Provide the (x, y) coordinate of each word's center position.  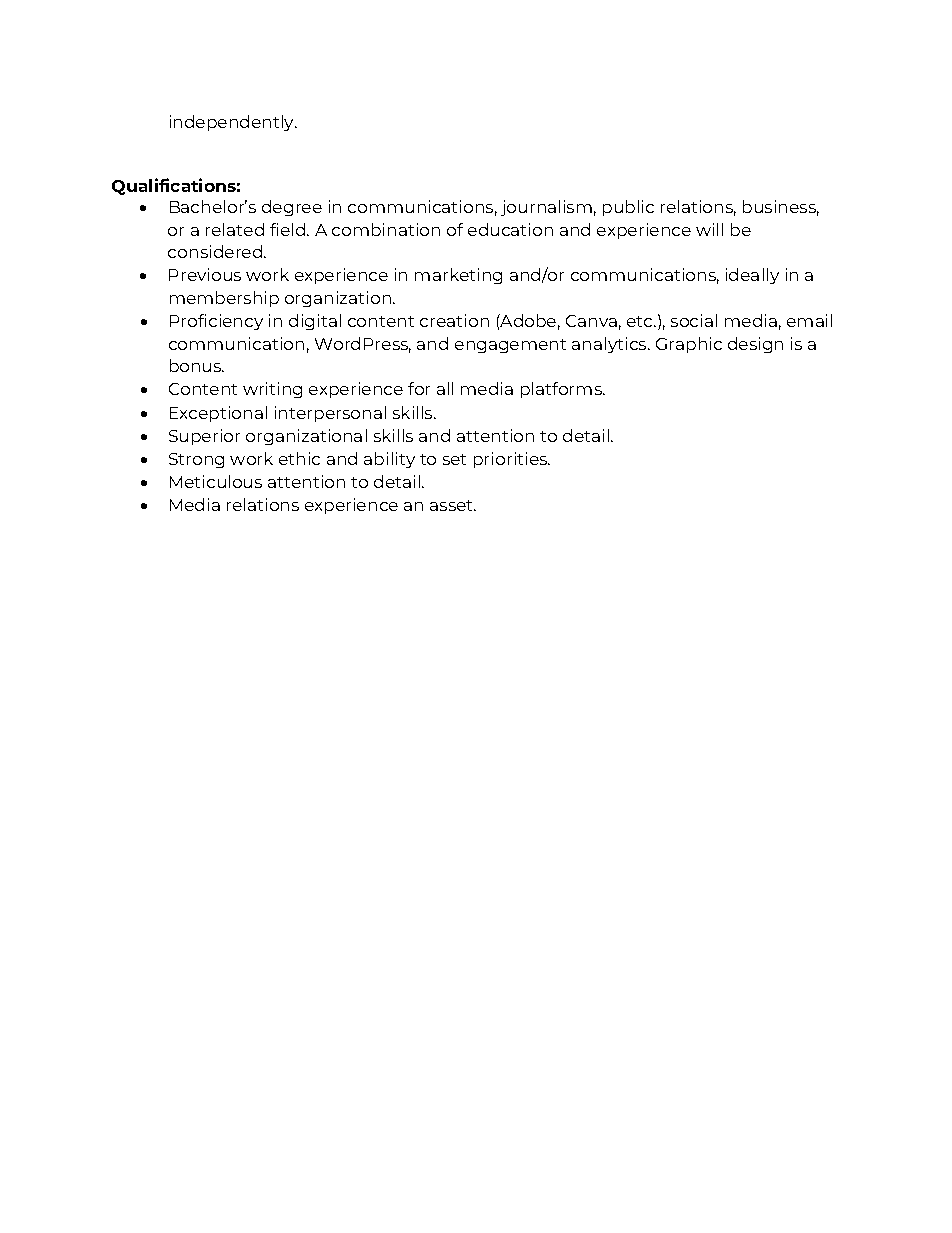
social (694, 320)
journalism (546, 208)
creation (454, 320)
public (628, 208)
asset (453, 505)
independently (233, 123)
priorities (512, 460)
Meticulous (216, 481)
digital (315, 322)
